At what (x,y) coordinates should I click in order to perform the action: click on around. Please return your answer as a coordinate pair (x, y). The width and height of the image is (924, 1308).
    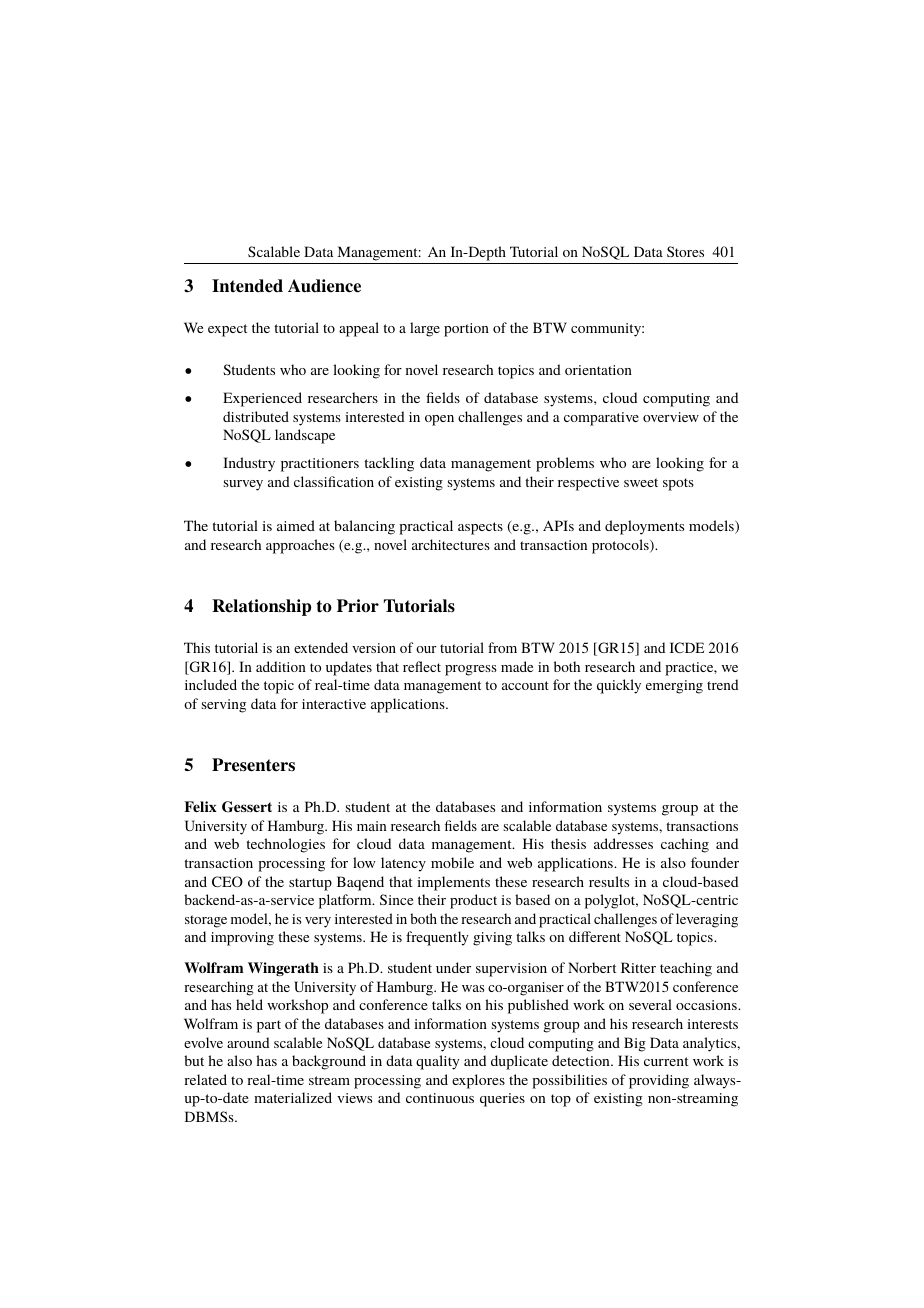
    Looking at the image, I should click on (248, 1042).
